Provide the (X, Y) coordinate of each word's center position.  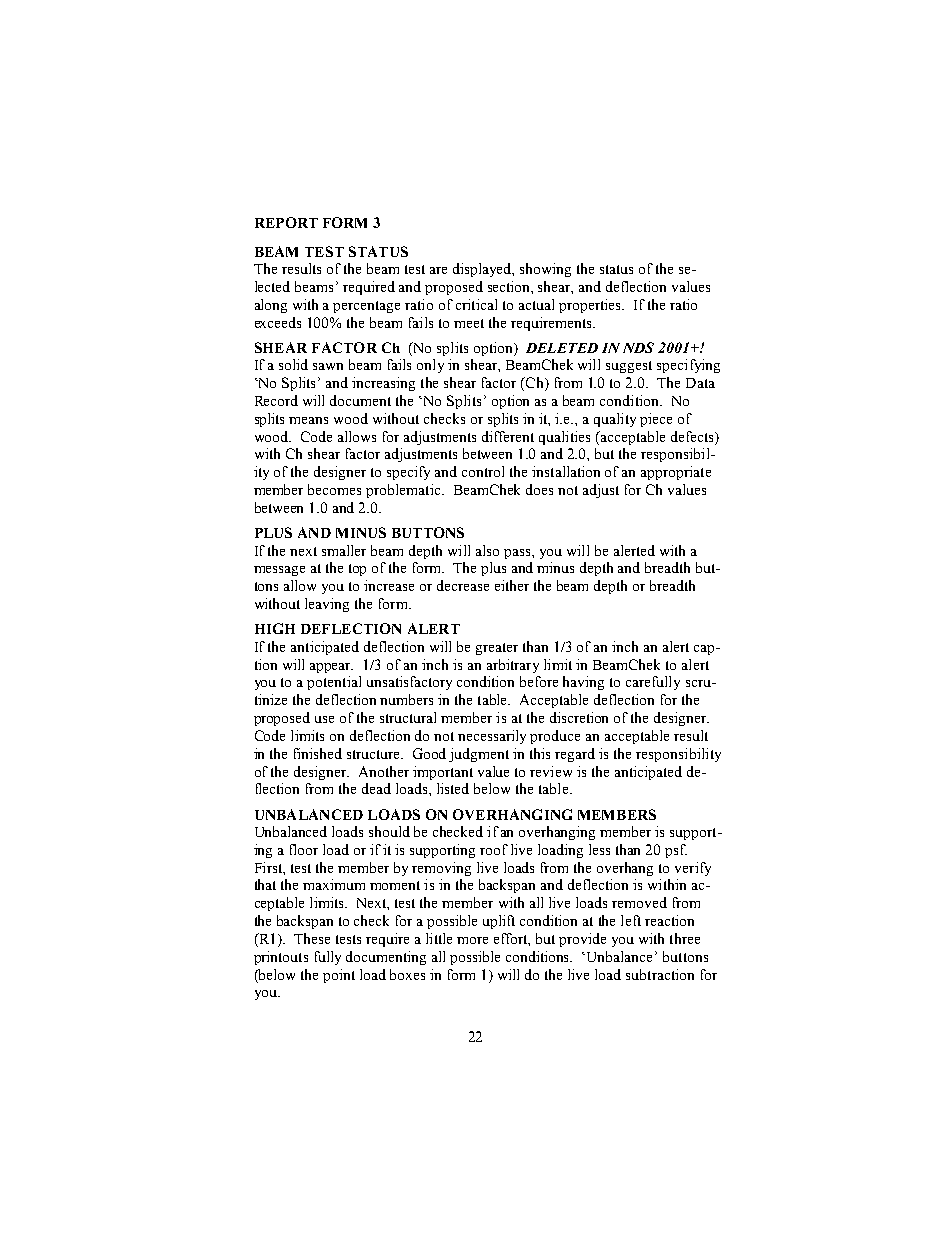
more (472, 940)
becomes (334, 489)
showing (545, 270)
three (685, 938)
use (324, 719)
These (312, 938)
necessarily (492, 737)
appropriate (676, 473)
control (483, 471)
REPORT (286, 222)
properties (591, 306)
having (583, 683)
